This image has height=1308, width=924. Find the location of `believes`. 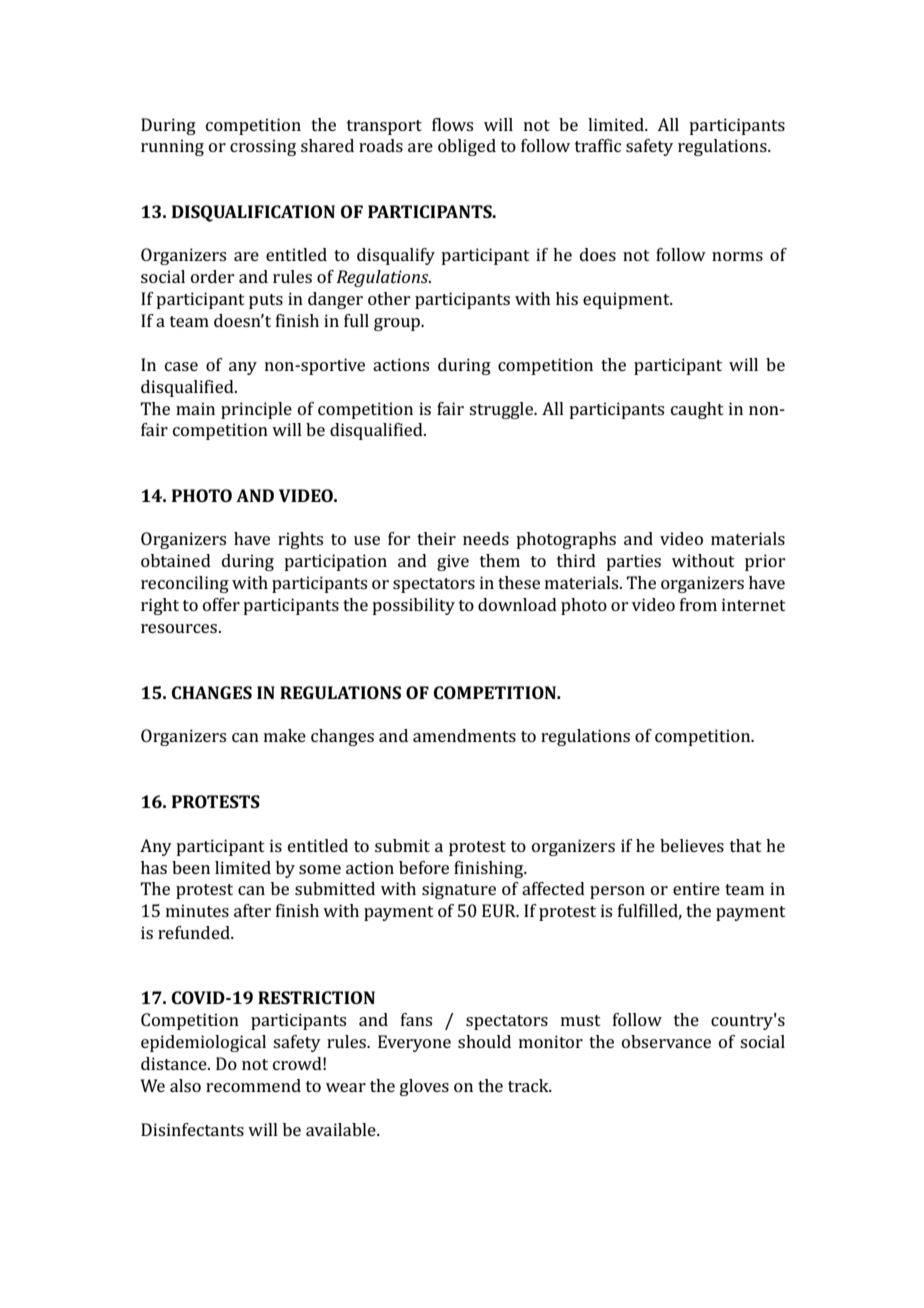

believes is located at coordinates (692, 845).
